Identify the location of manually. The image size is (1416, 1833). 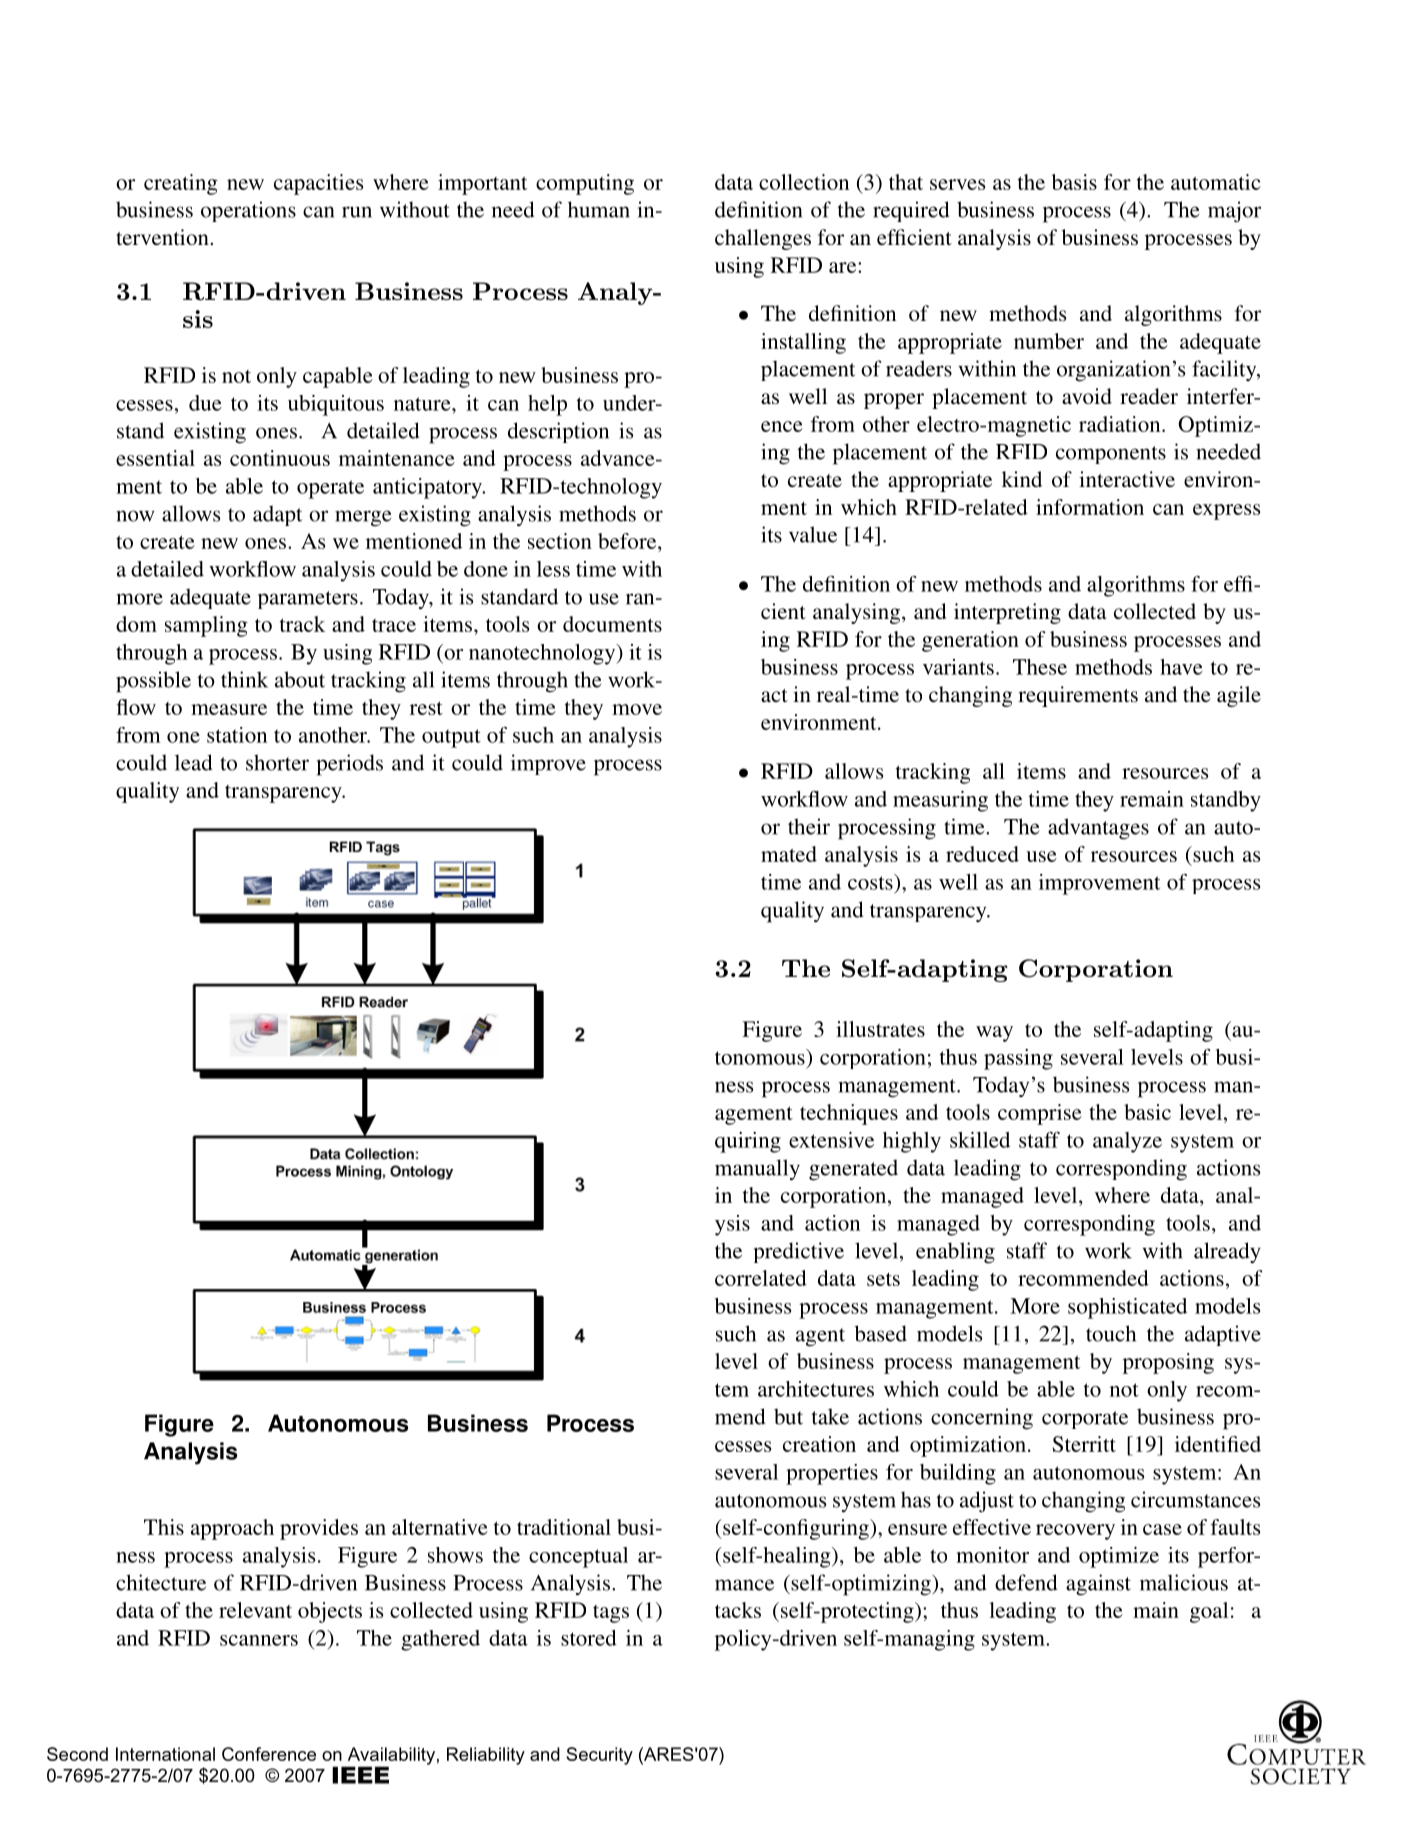
(757, 1170).
